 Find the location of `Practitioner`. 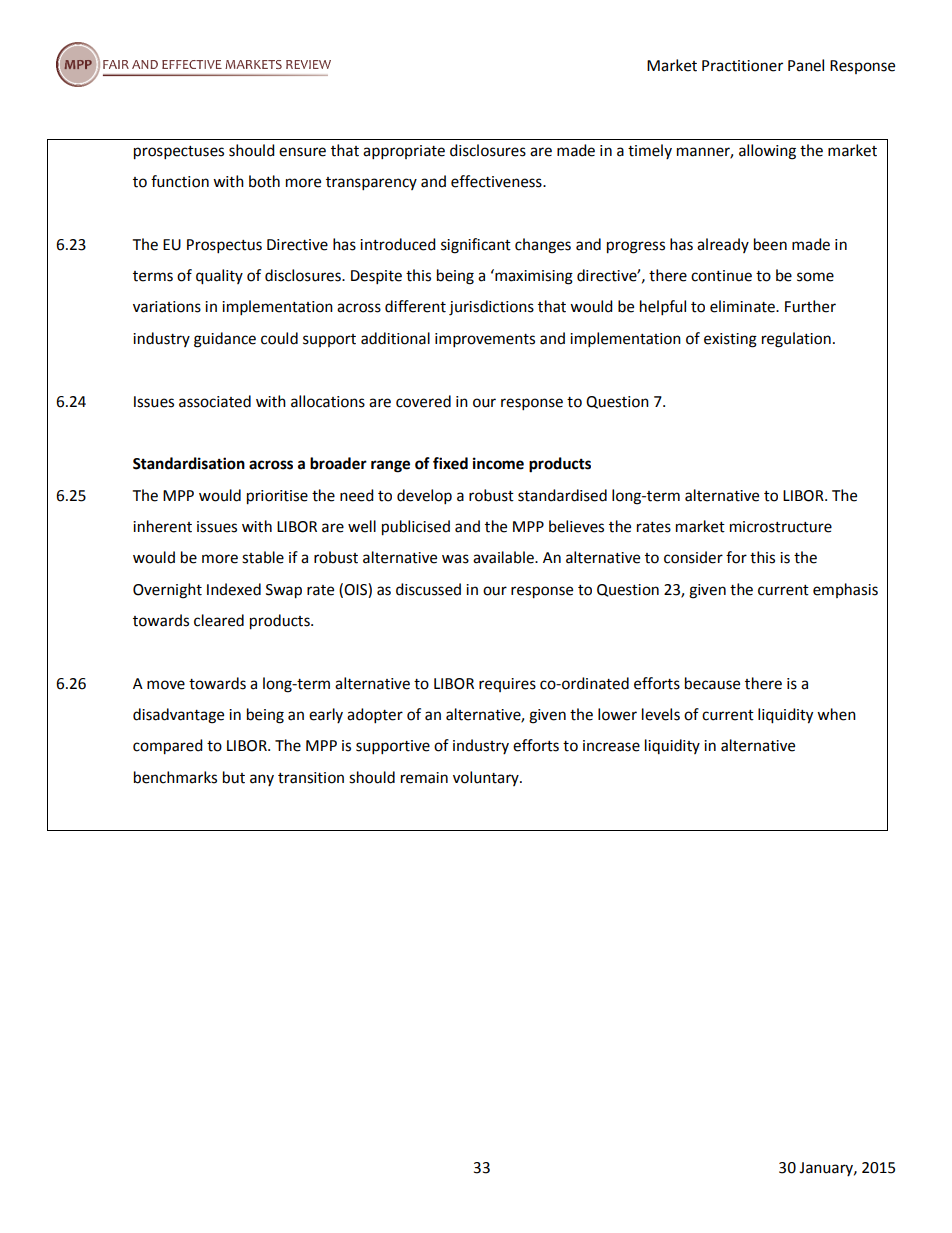

Practitioner is located at coordinates (742, 66).
